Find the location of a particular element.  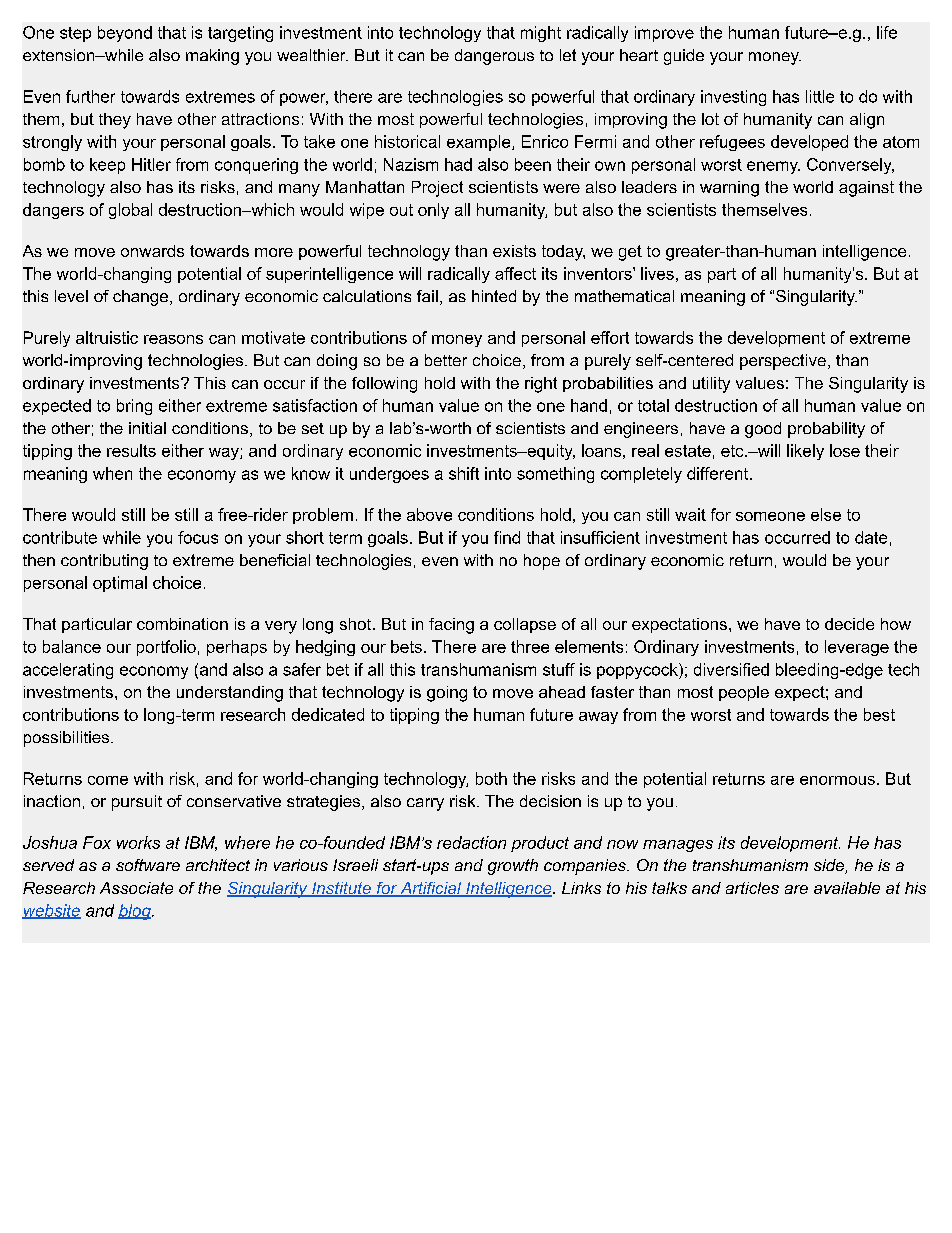

Artificial is located at coordinates (431, 889).
